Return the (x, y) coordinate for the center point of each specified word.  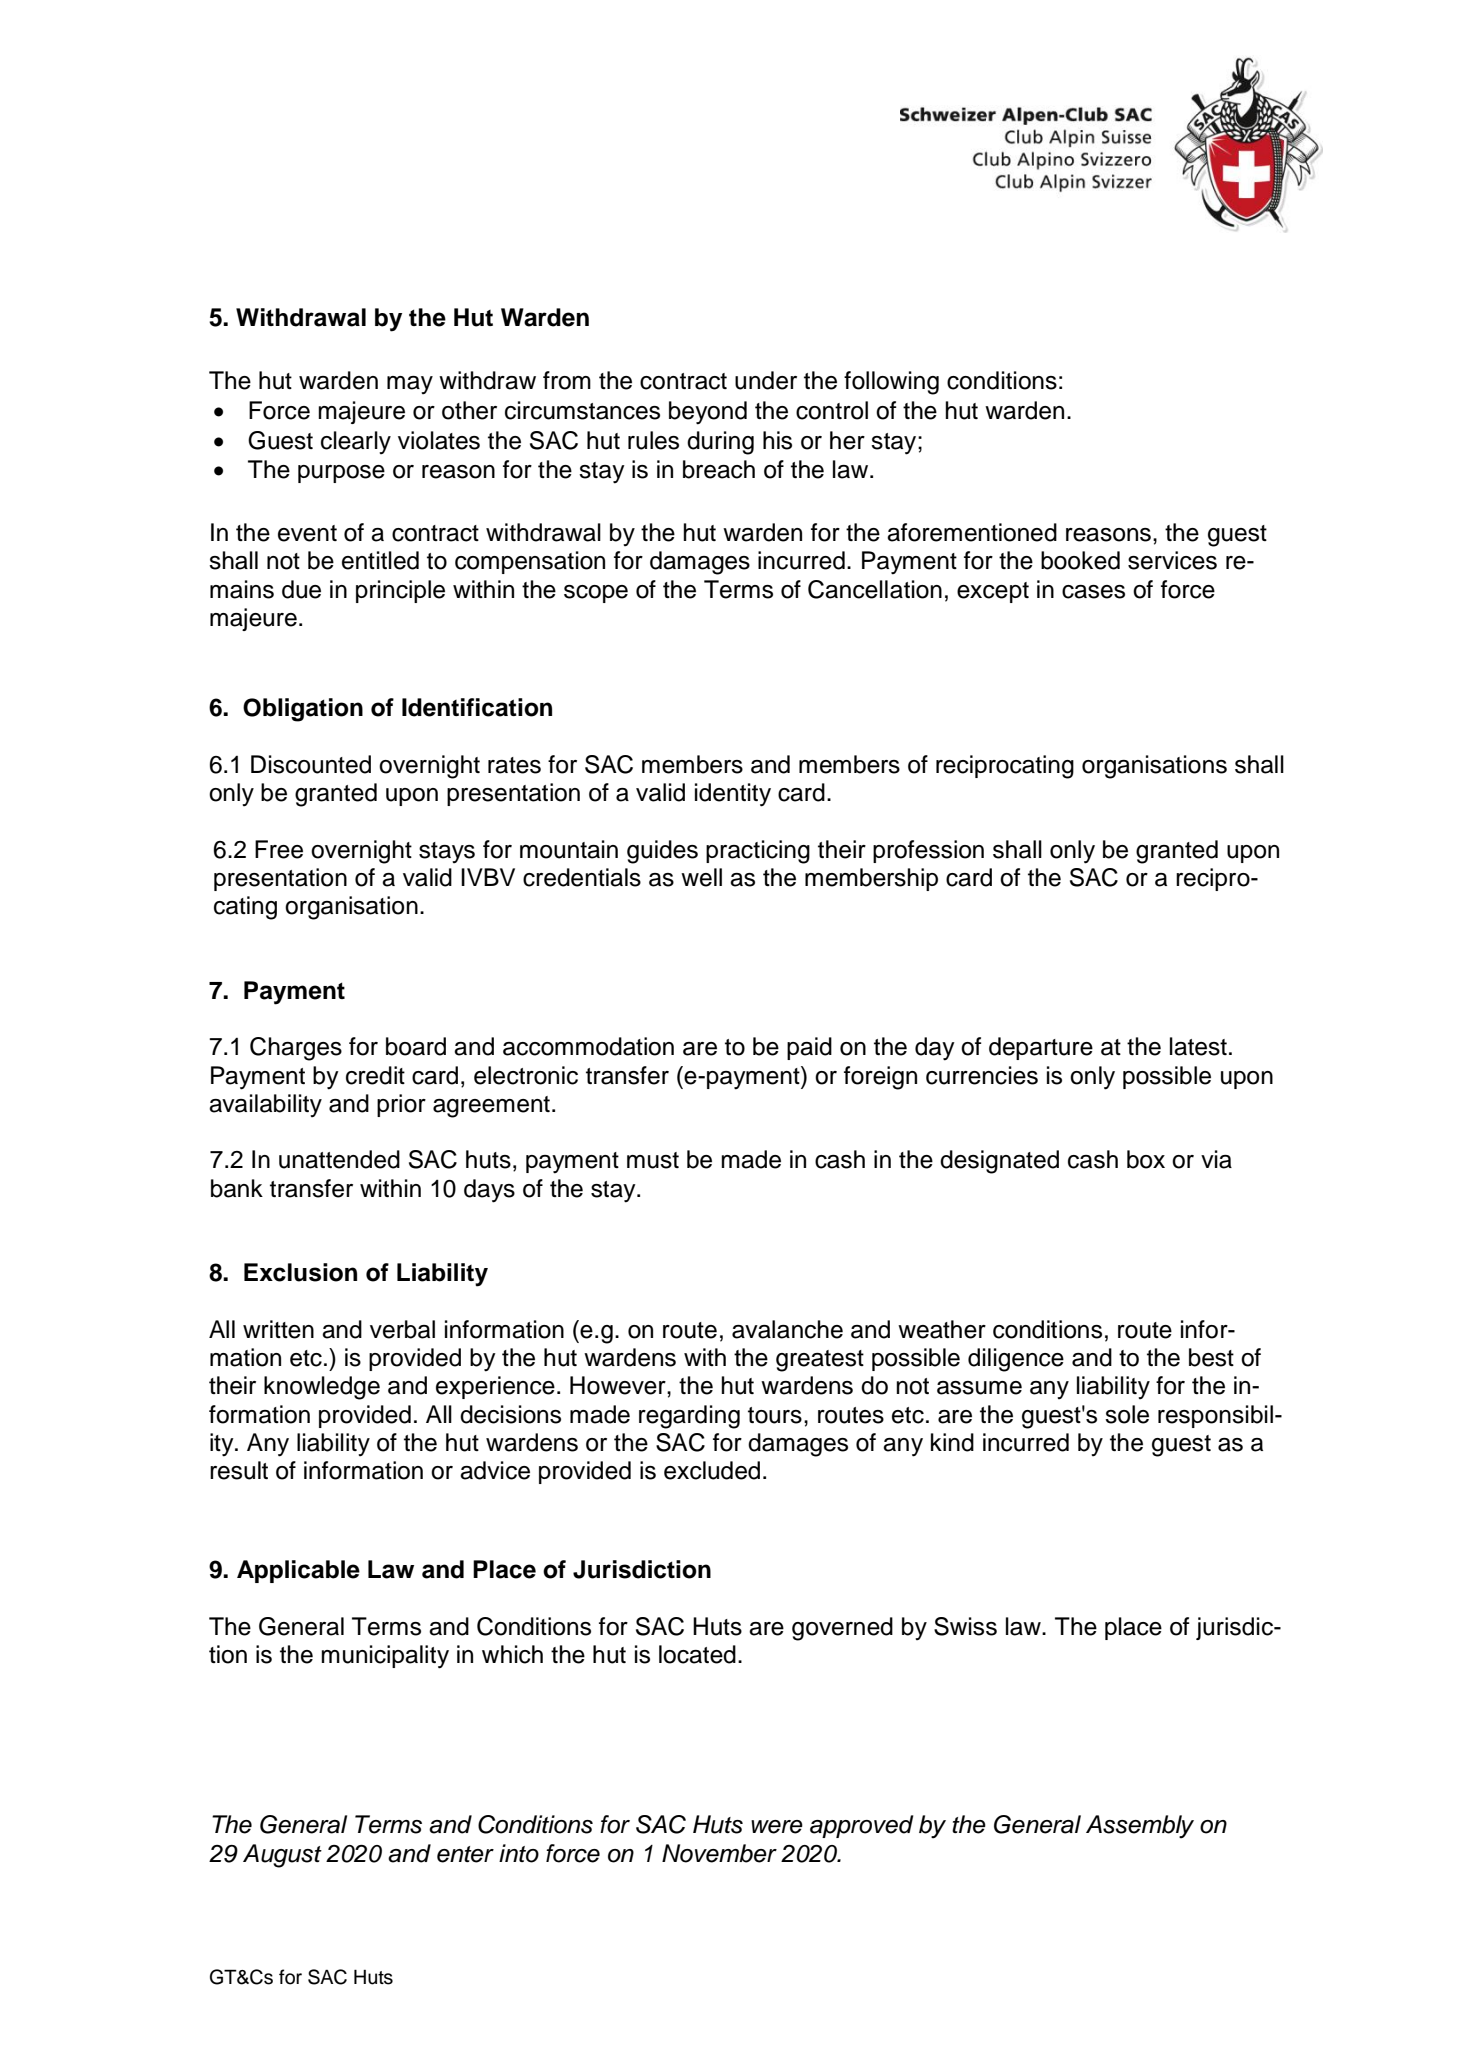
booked (1080, 560)
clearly (356, 442)
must (653, 1160)
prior (401, 1105)
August (282, 1856)
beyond (708, 413)
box (1146, 1159)
